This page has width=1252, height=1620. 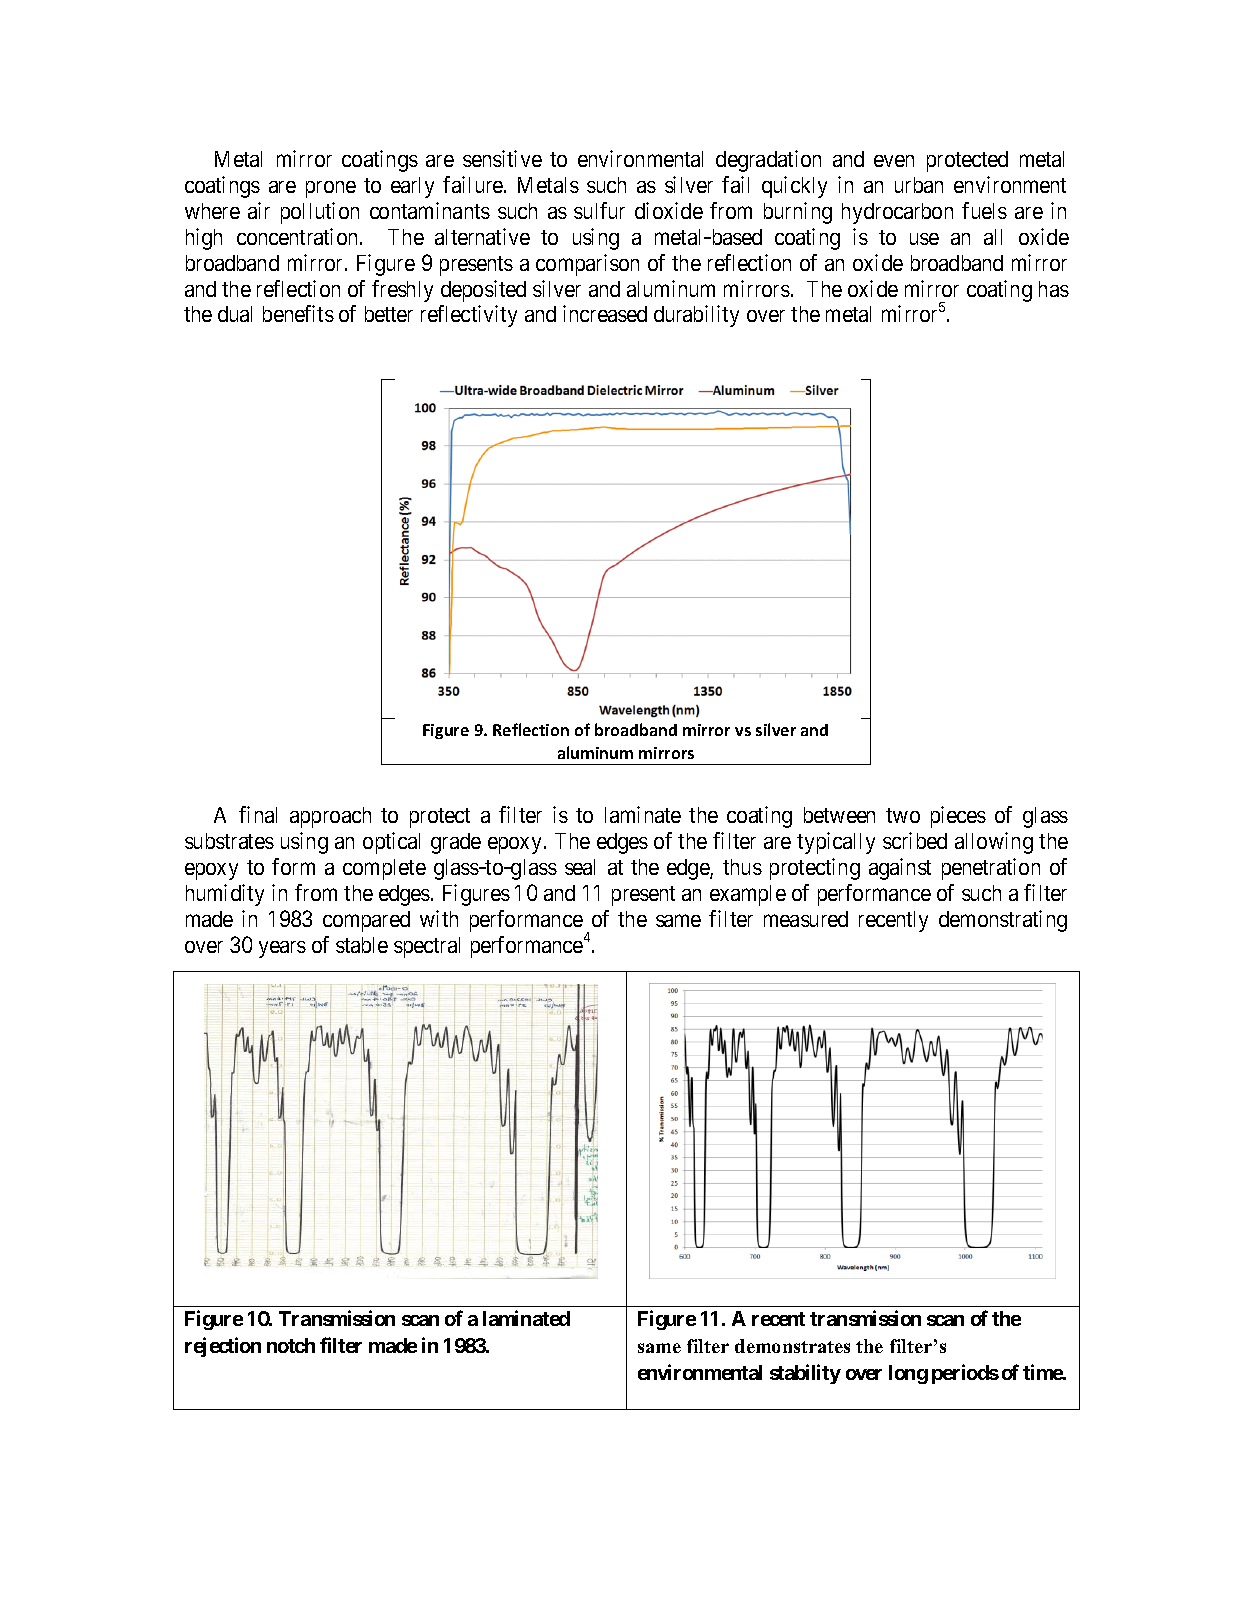 I want to click on sulfur, so click(x=599, y=210).
